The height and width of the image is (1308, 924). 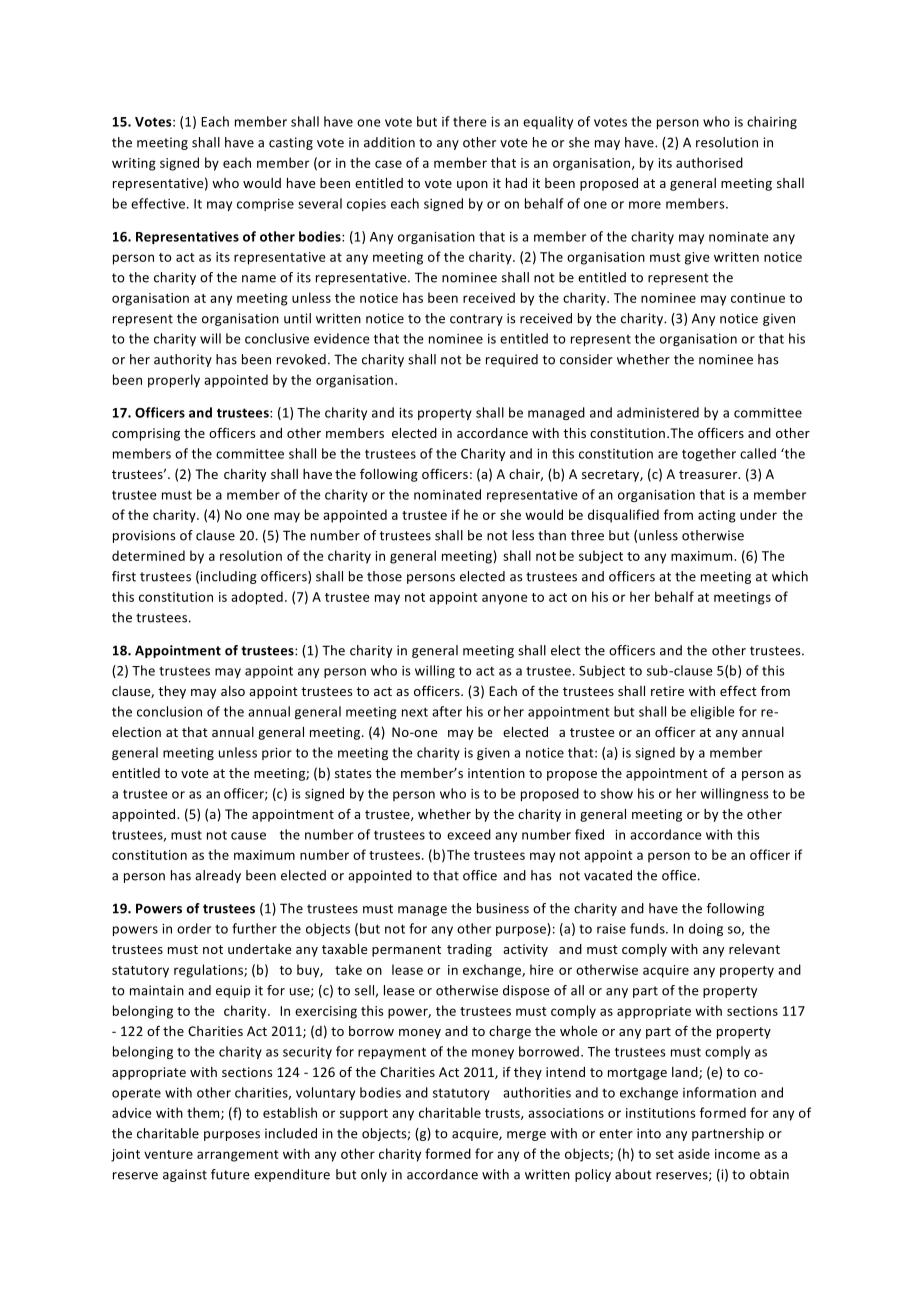 I want to click on trading, so click(x=469, y=950).
